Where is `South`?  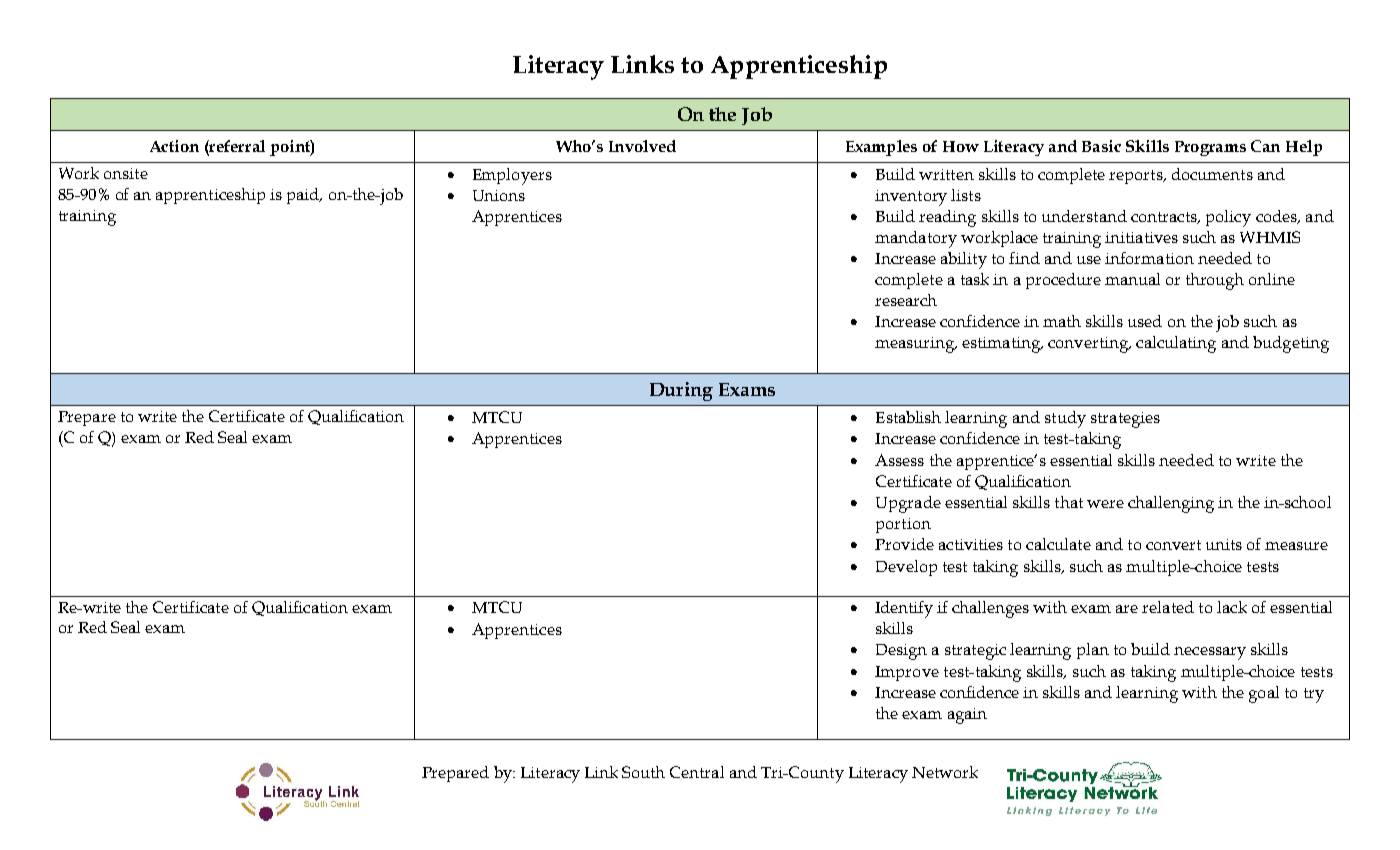 South is located at coordinates (643, 772).
